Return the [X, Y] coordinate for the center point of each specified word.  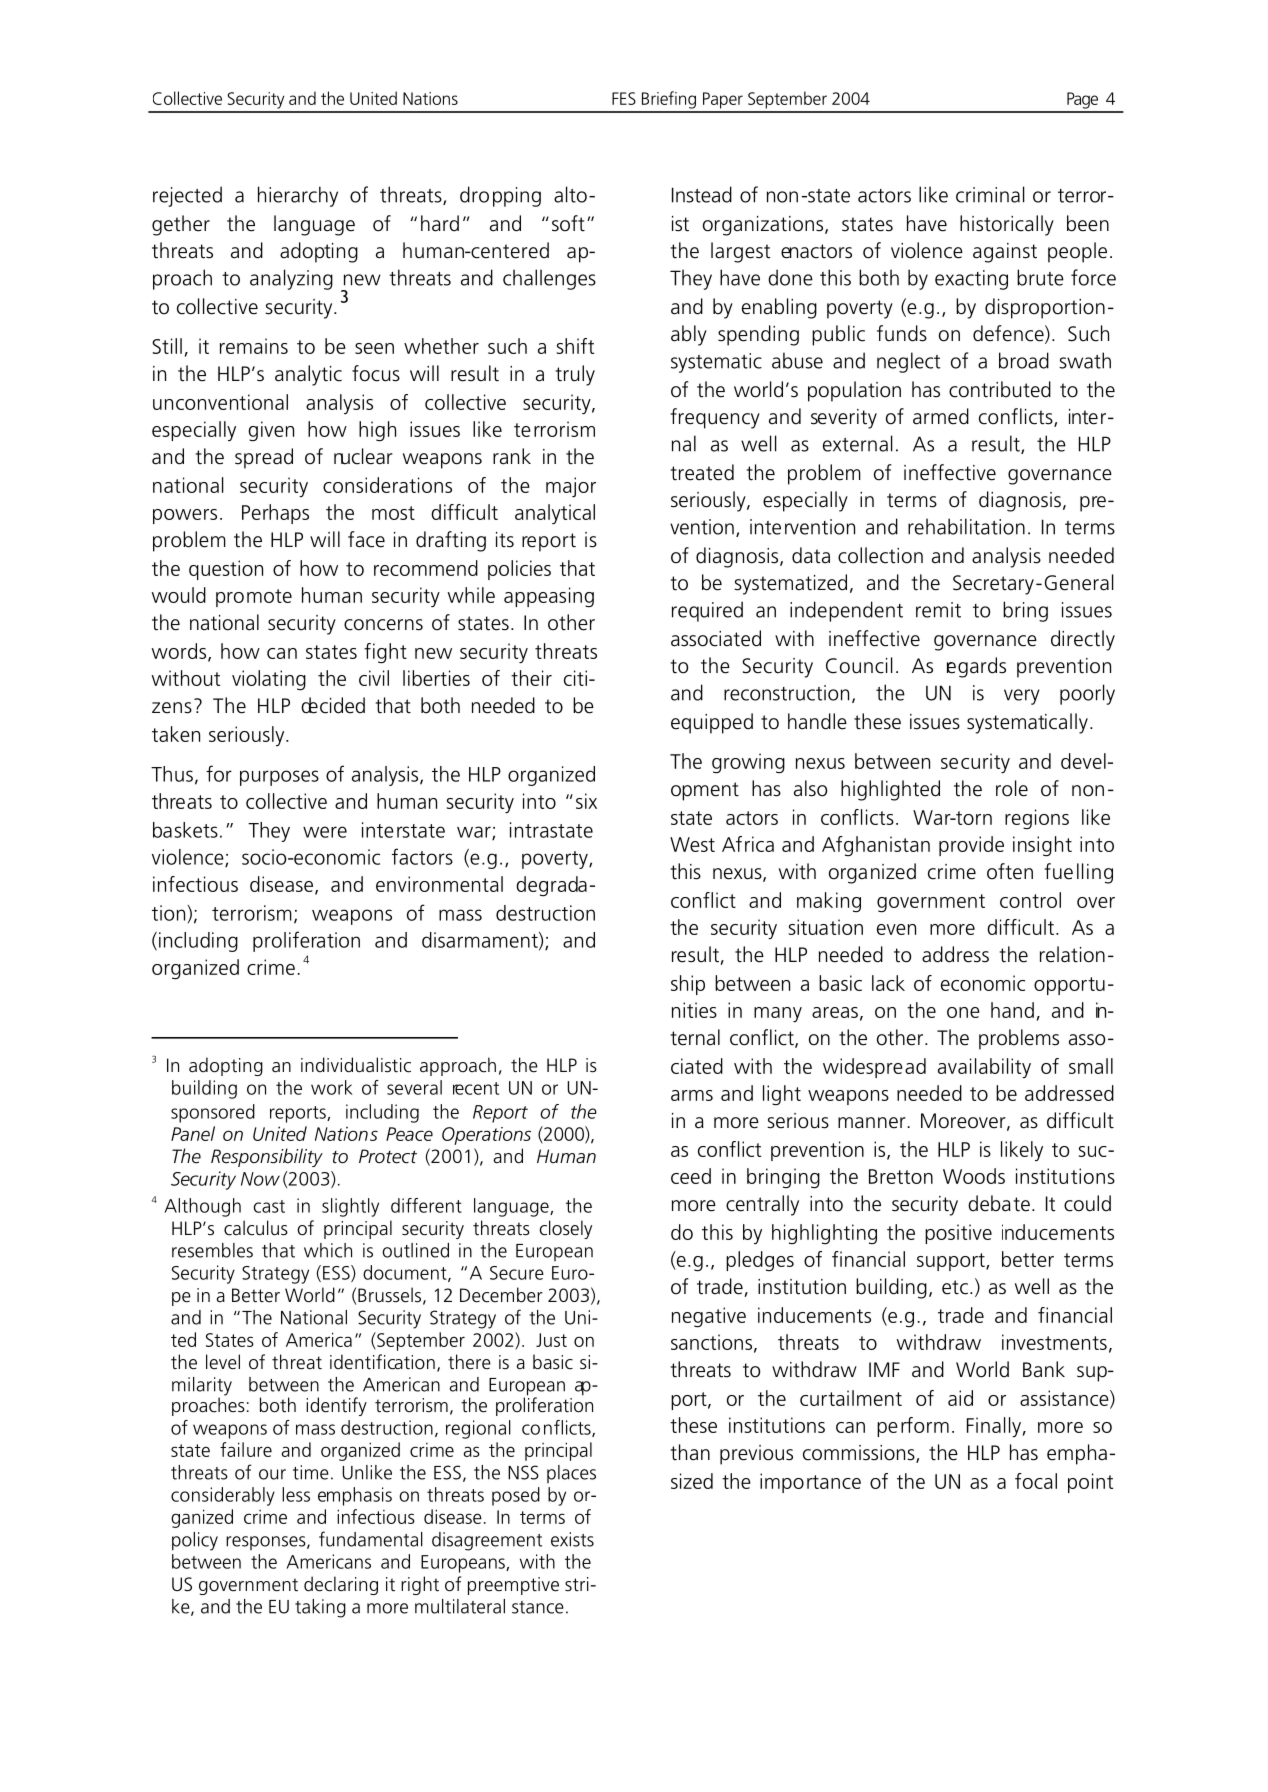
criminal [990, 194]
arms [692, 1095]
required [707, 611]
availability [984, 1068]
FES [624, 98]
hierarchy [298, 196]
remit [938, 610]
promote [254, 598]
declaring [341, 1585]
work [332, 1087]
